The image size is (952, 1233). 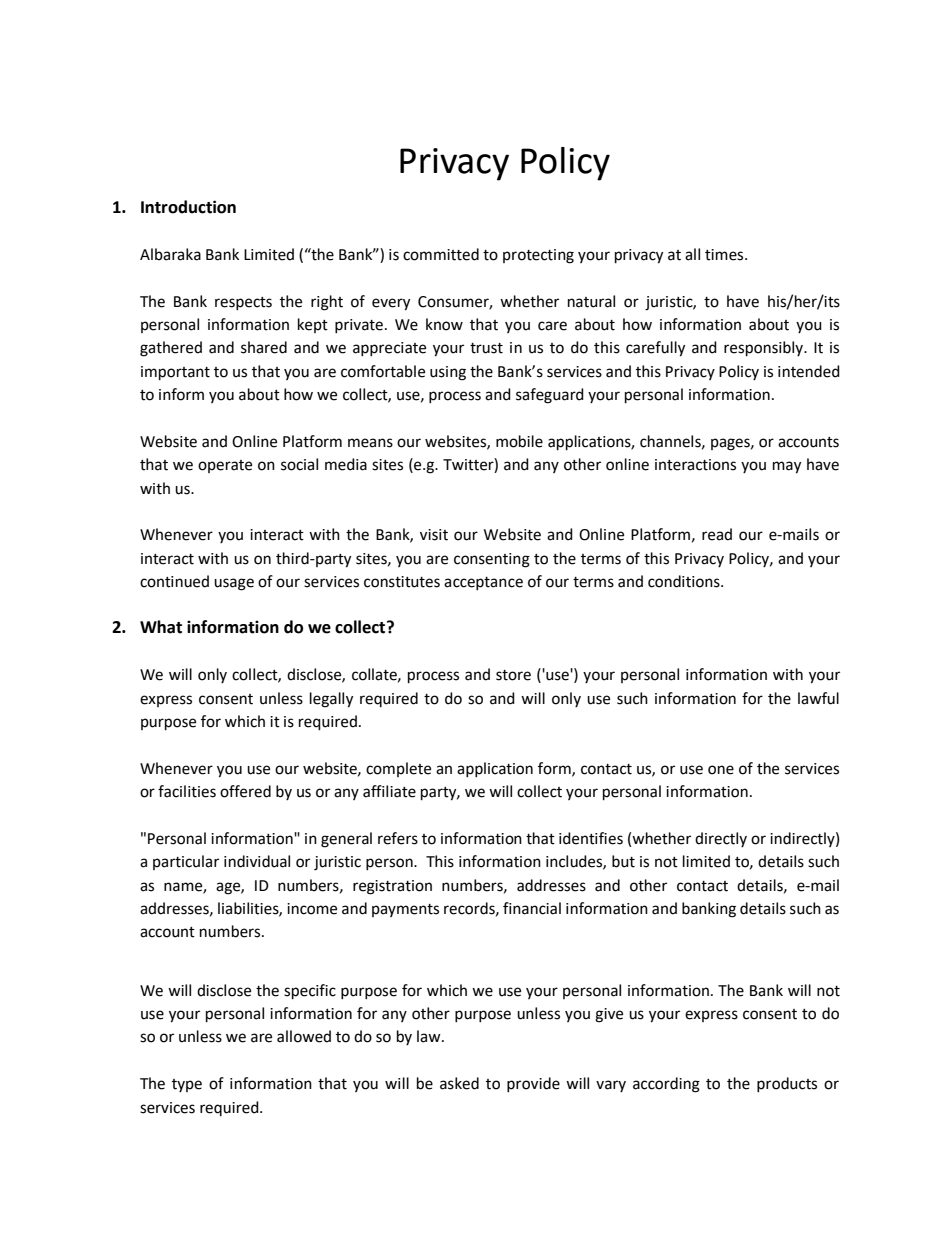 What do you see at coordinates (483, 583) in the page?
I see `acceptance` at bounding box center [483, 583].
